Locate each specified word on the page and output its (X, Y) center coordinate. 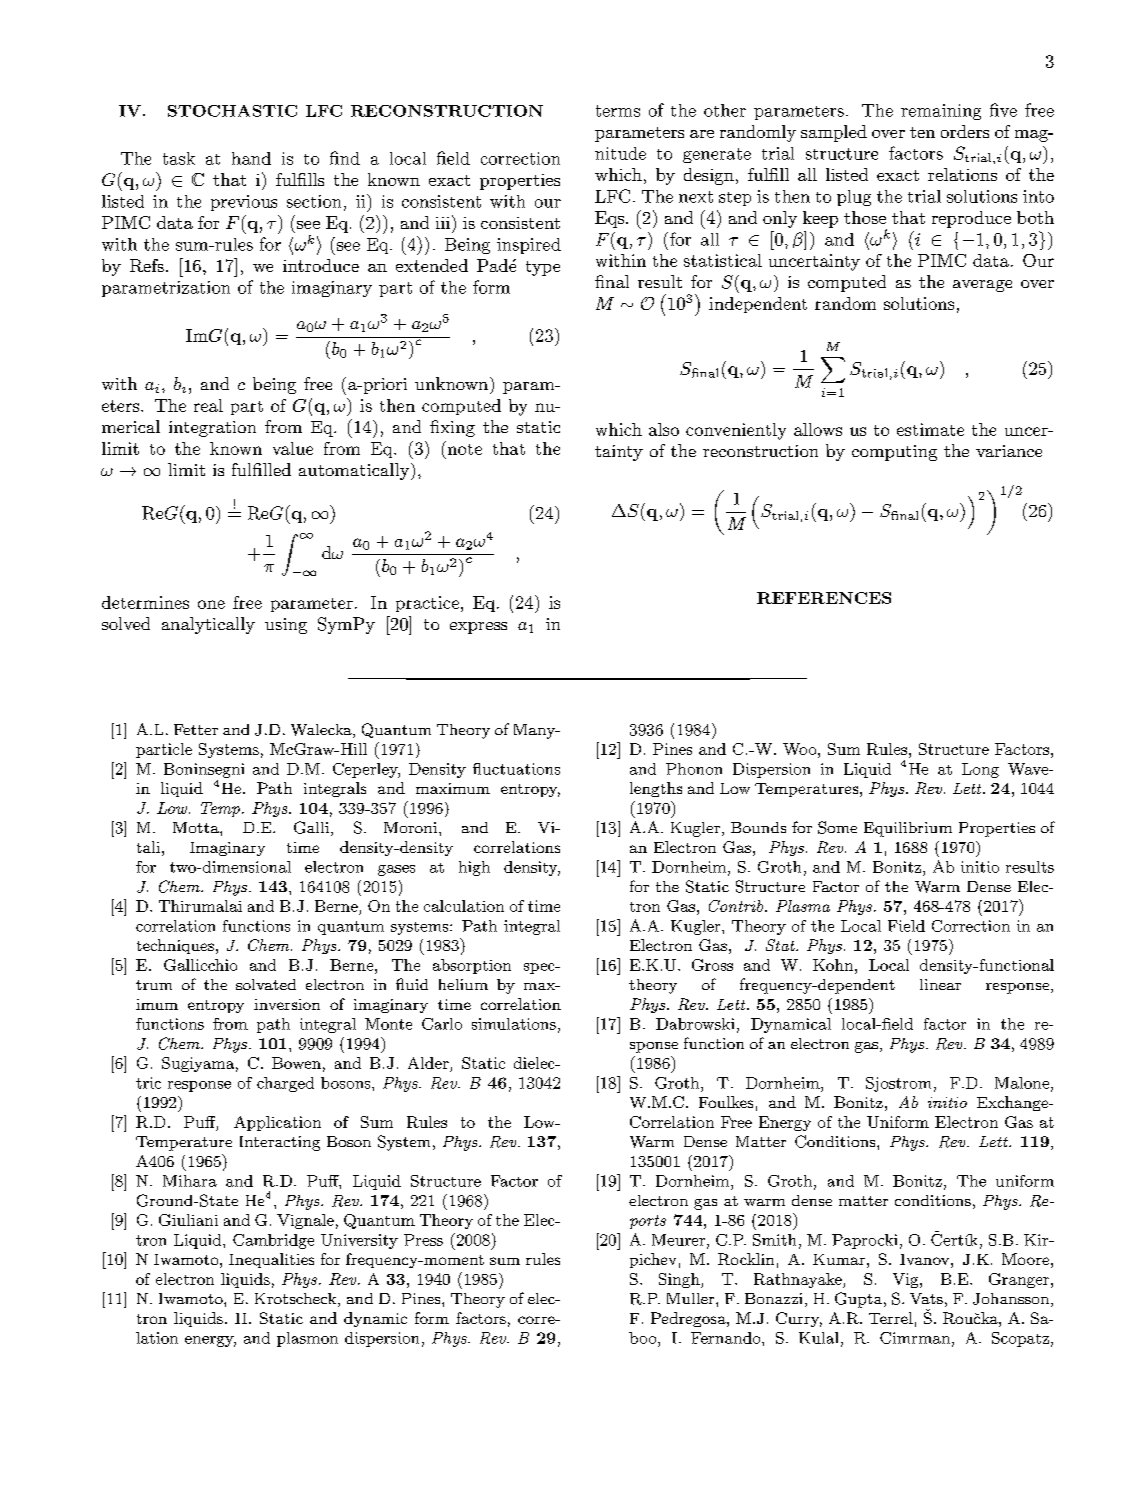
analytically (208, 625)
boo (644, 1338)
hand (251, 158)
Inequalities (271, 1260)
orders (965, 131)
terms (618, 111)
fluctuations (516, 769)
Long (980, 770)
